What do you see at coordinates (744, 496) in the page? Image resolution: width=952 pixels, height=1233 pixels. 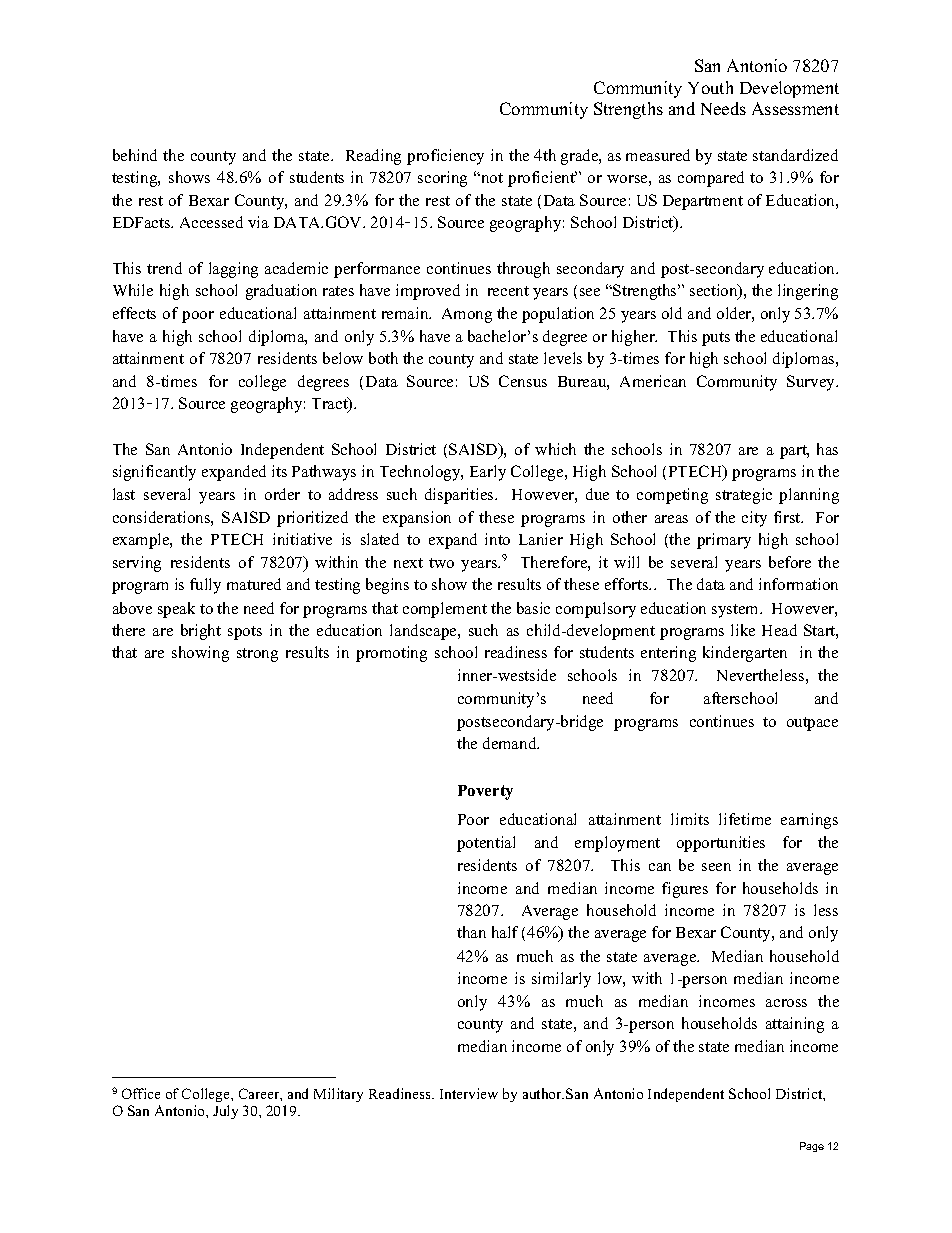 I see `strategic` at bounding box center [744, 496].
